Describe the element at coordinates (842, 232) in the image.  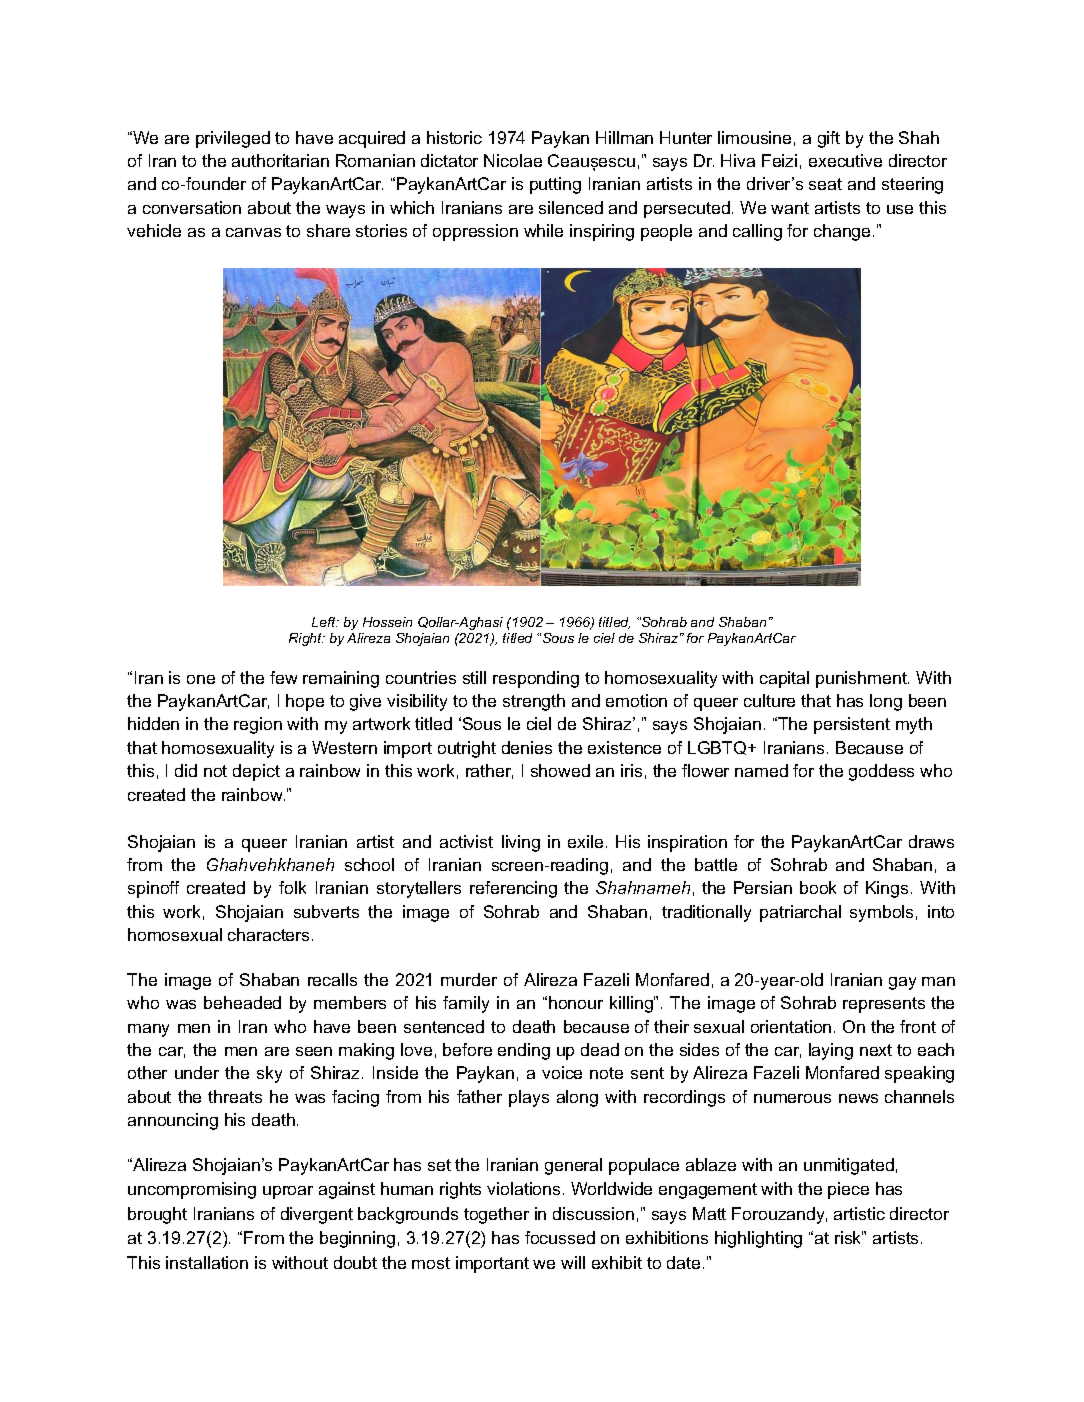
I see `change` at that location.
